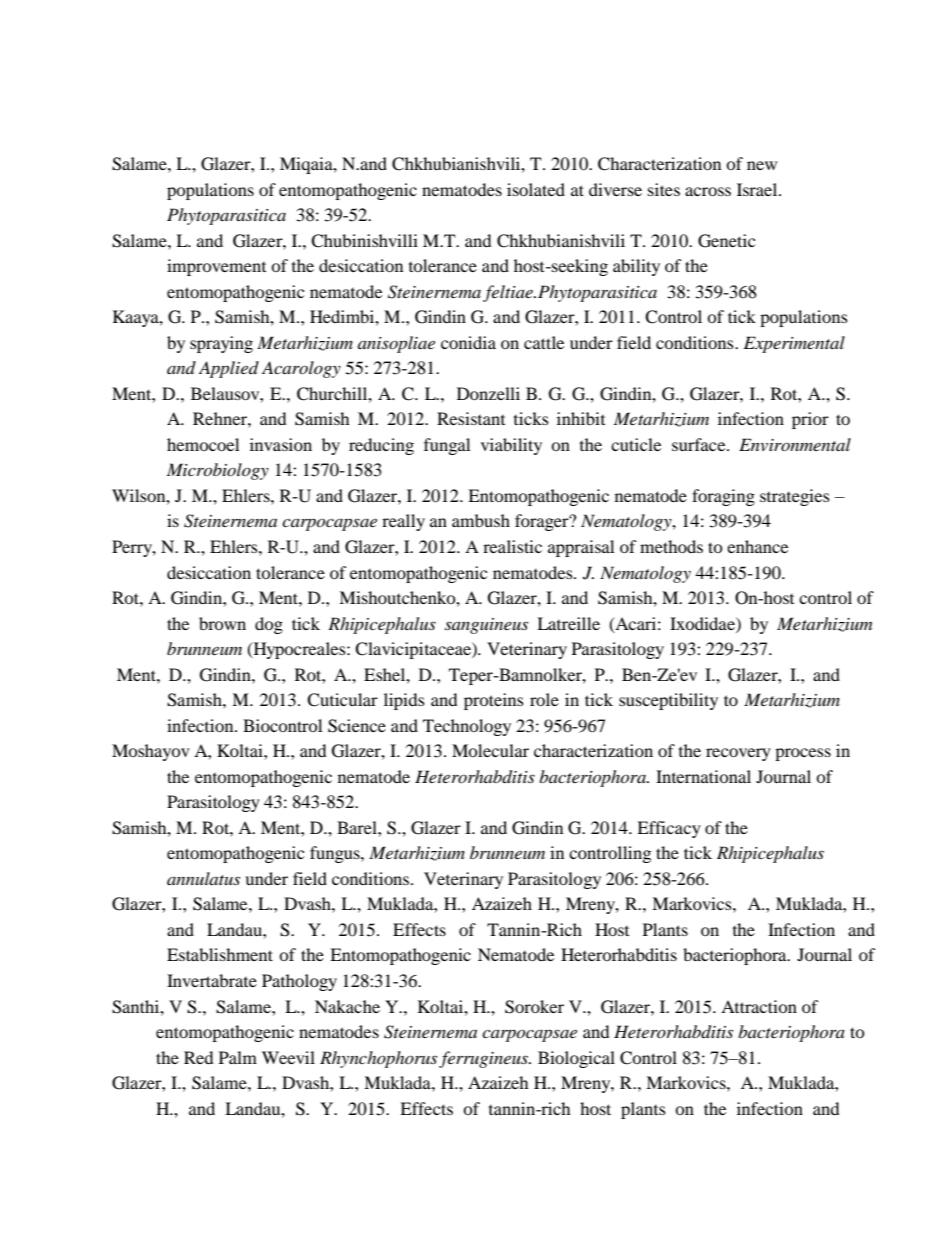 Image resolution: width=952 pixels, height=1233 pixels. I want to click on isolated, so click(536, 189).
